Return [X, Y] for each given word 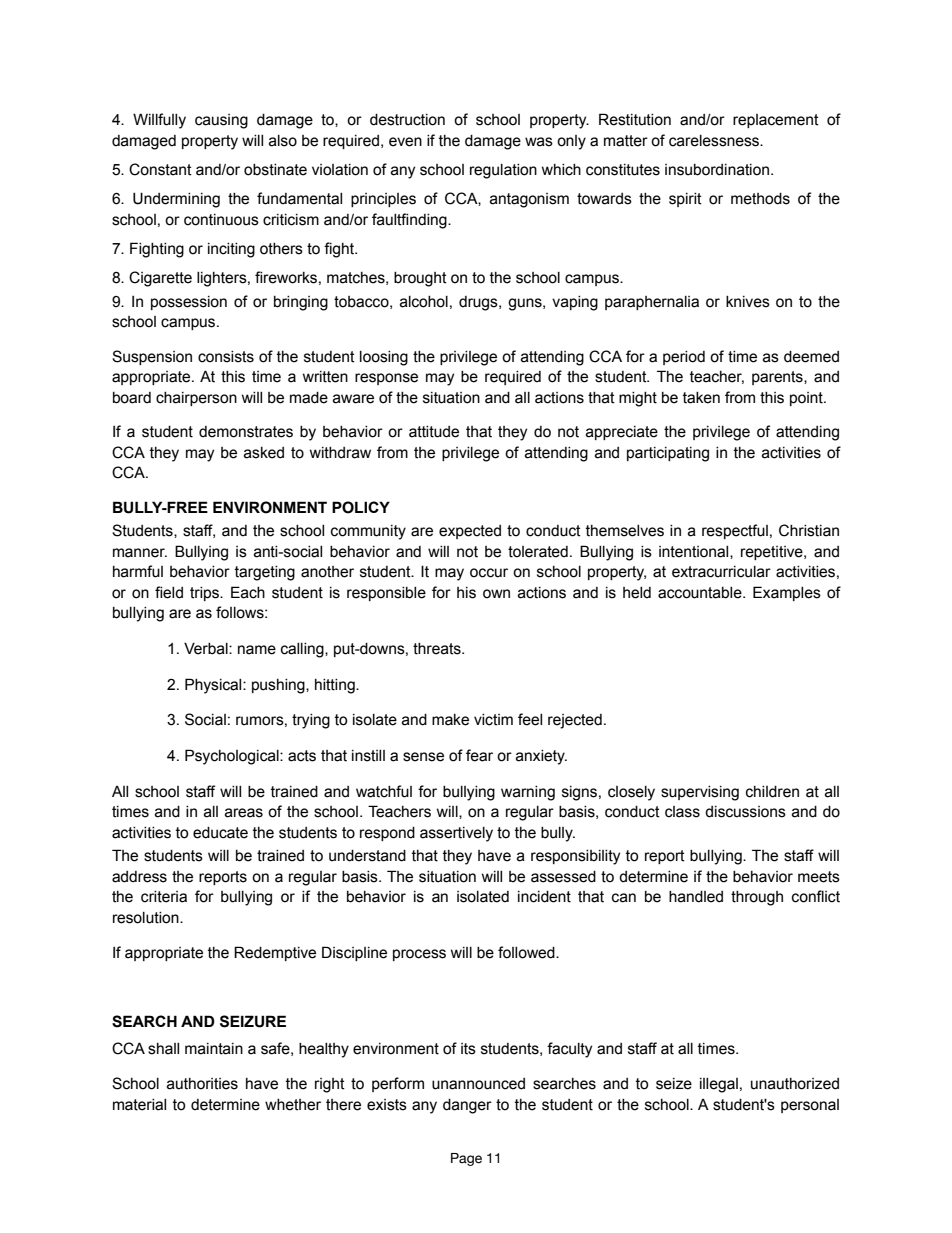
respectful [735, 531]
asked [264, 453]
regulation [503, 171]
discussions [745, 812]
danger [467, 1106]
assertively [456, 834]
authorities [202, 1084]
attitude [434, 432]
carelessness [715, 141]
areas [244, 813]
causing [221, 121]
